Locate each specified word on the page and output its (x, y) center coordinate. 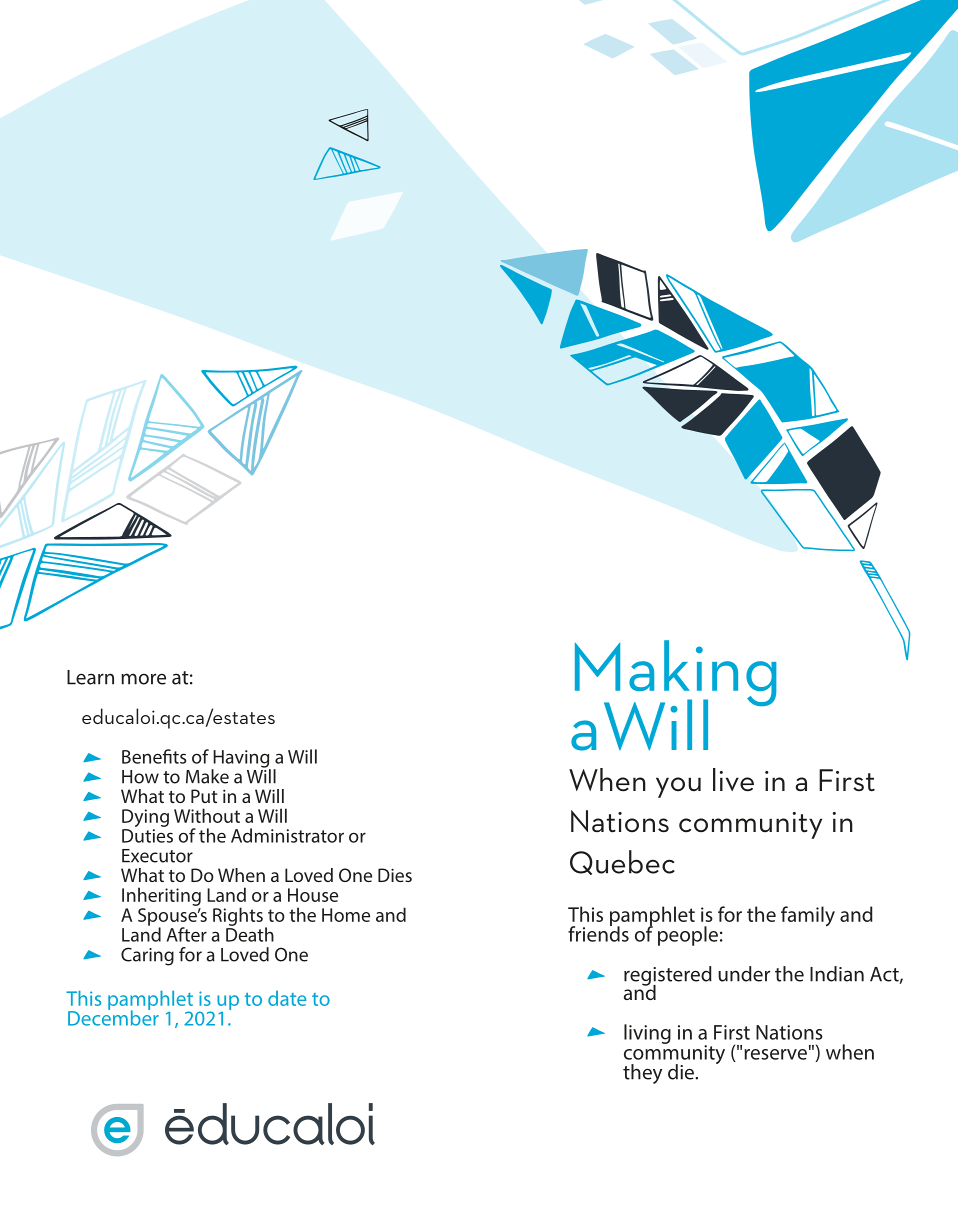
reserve (775, 1054)
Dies (395, 875)
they (642, 1074)
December (113, 1017)
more (143, 679)
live (733, 780)
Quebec (622, 862)
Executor (157, 856)
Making (675, 674)
